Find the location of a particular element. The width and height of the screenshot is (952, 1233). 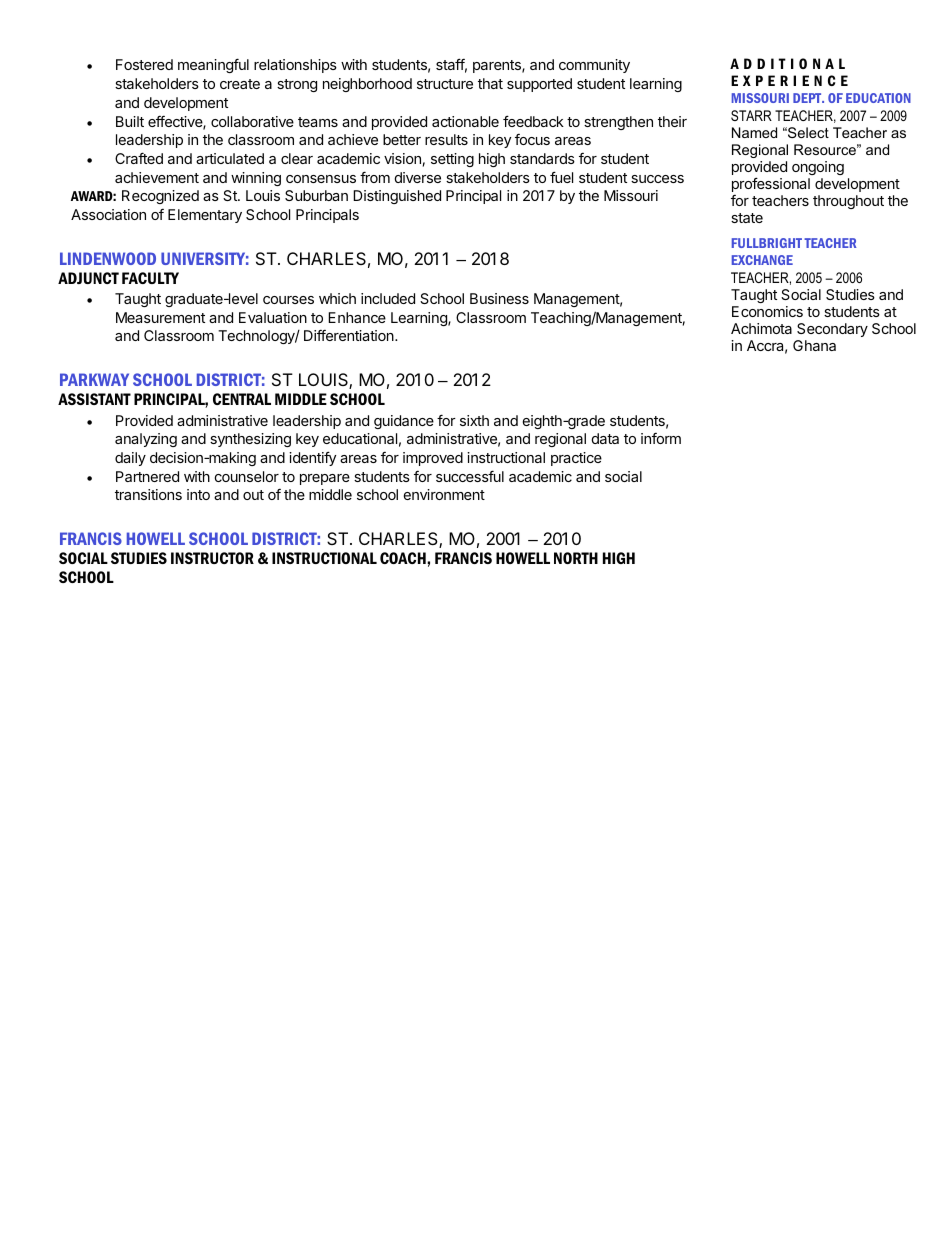

analyzing is located at coordinates (146, 440).
